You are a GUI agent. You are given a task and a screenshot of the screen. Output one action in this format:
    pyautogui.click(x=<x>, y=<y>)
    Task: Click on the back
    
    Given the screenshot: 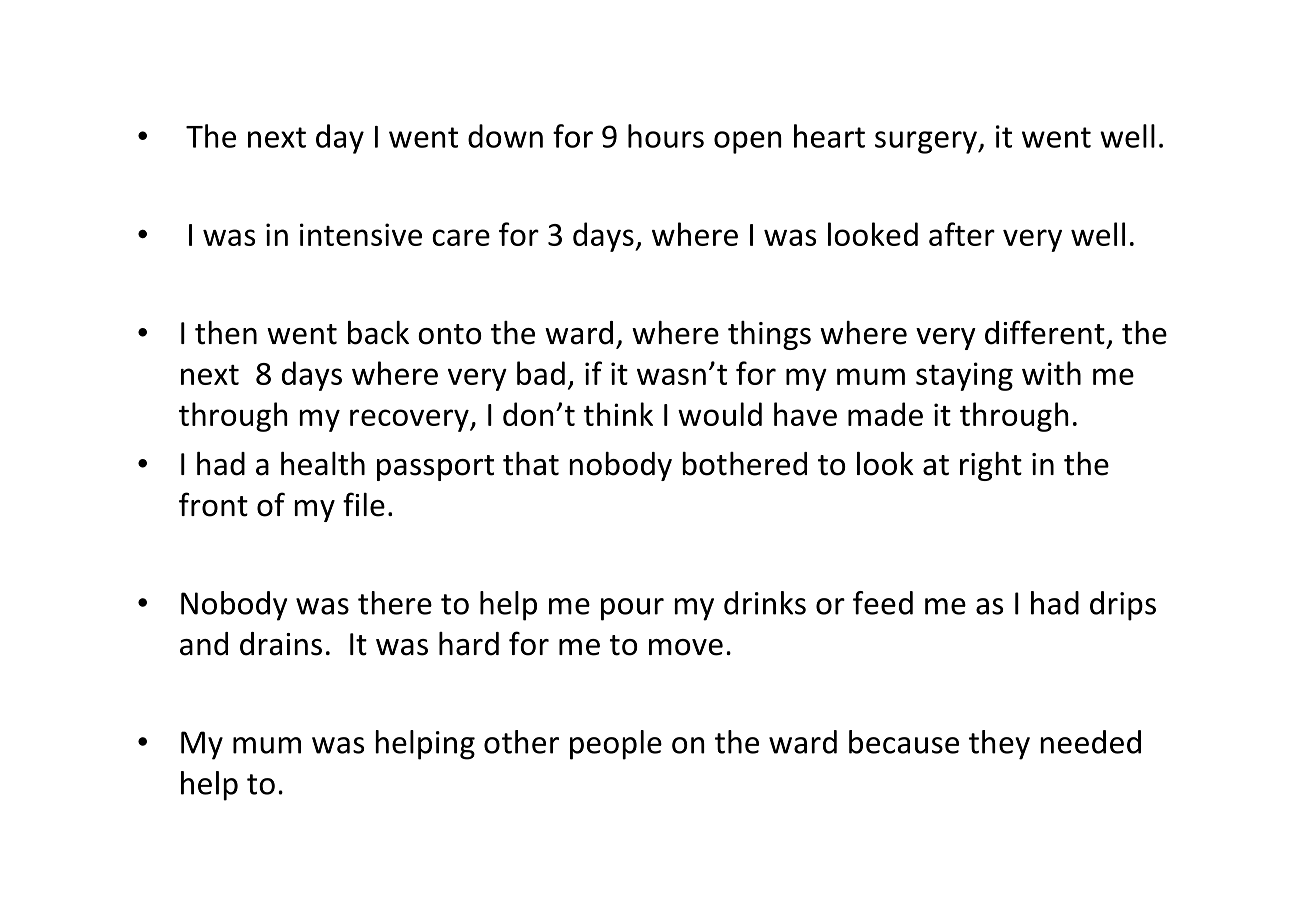 What is the action you would take?
    pyautogui.click(x=378, y=333)
